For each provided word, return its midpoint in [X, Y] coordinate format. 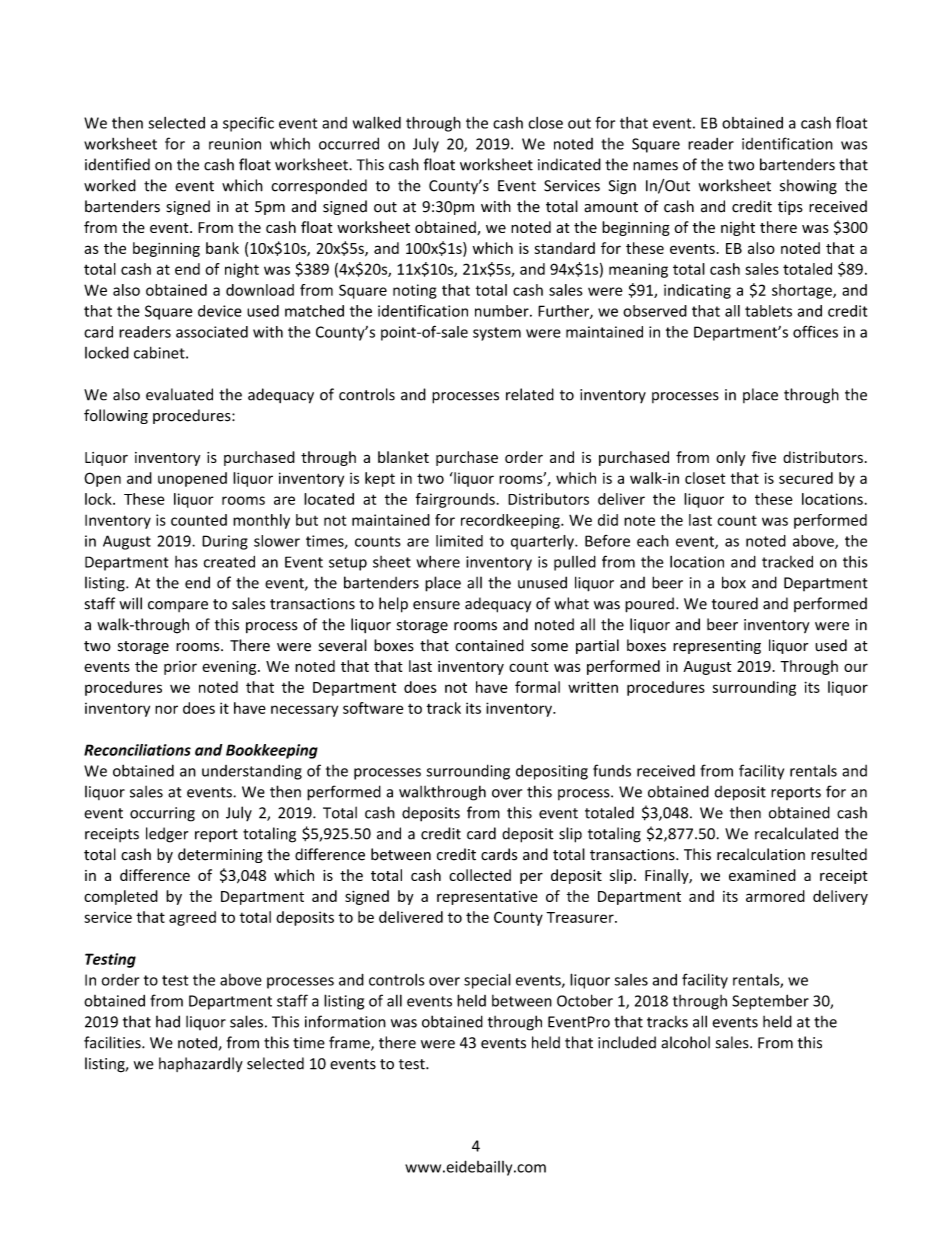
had [168, 1021]
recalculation [761, 854]
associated [212, 332]
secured [806, 478]
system [497, 334]
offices [815, 332]
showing [808, 187]
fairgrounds [456, 500]
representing [717, 647]
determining [220, 855]
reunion [235, 144]
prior [180, 668]
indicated [569, 164]
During [225, 542]
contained [489, 645]
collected [480, 875]
